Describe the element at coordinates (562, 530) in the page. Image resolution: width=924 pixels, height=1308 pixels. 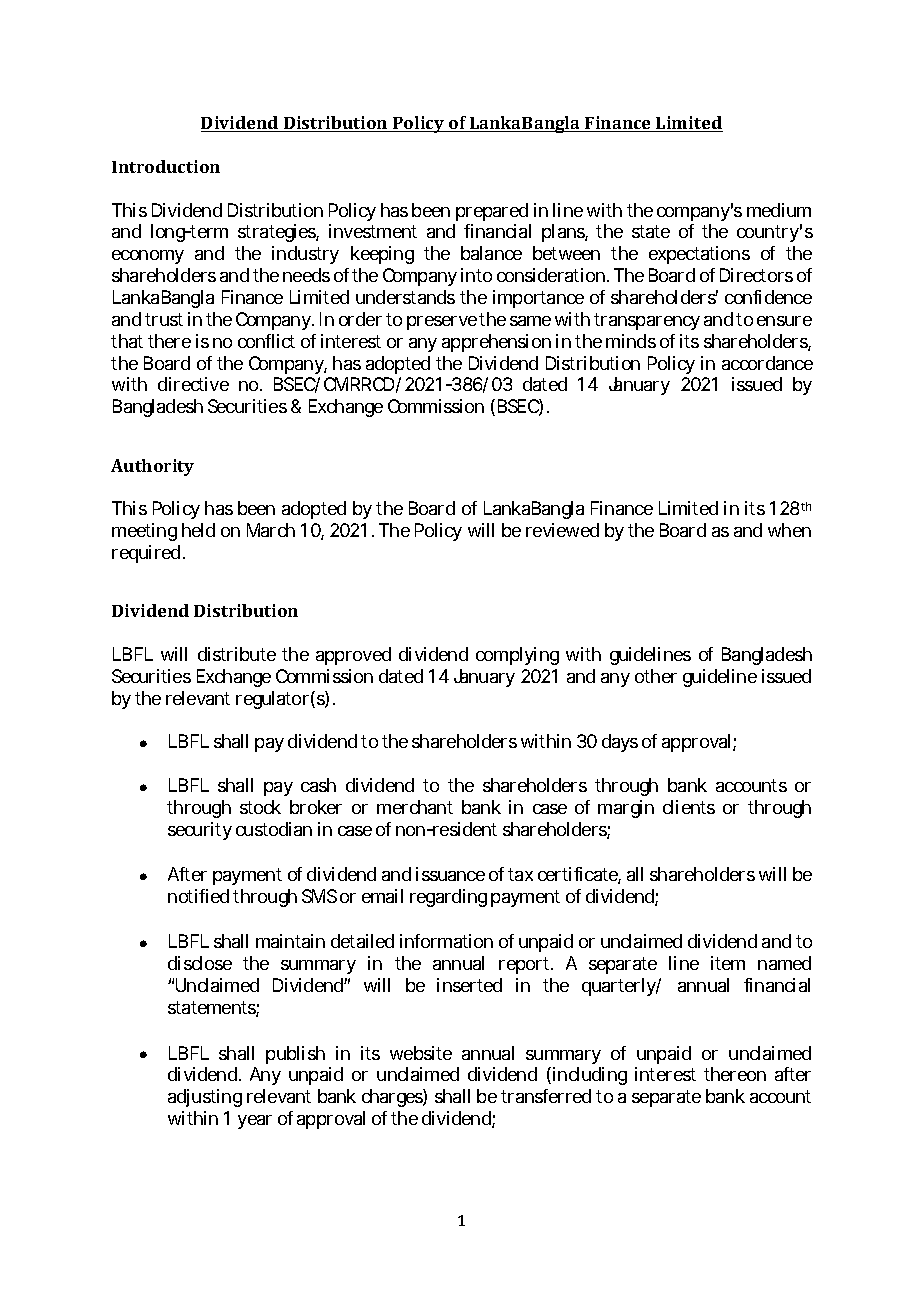
I see `reviewed` at that location.
